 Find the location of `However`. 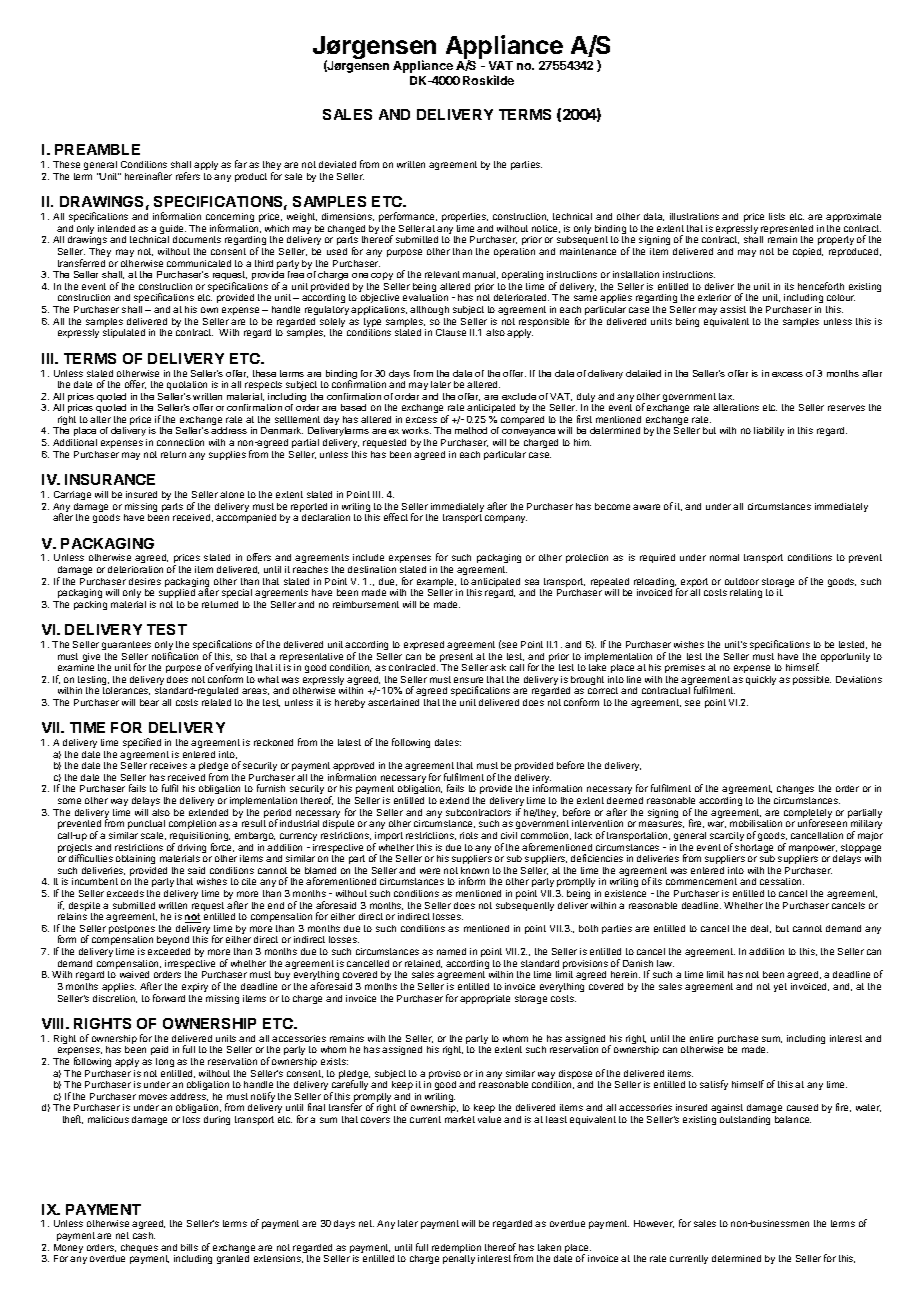

However is located at coordinates (654, 1224).
